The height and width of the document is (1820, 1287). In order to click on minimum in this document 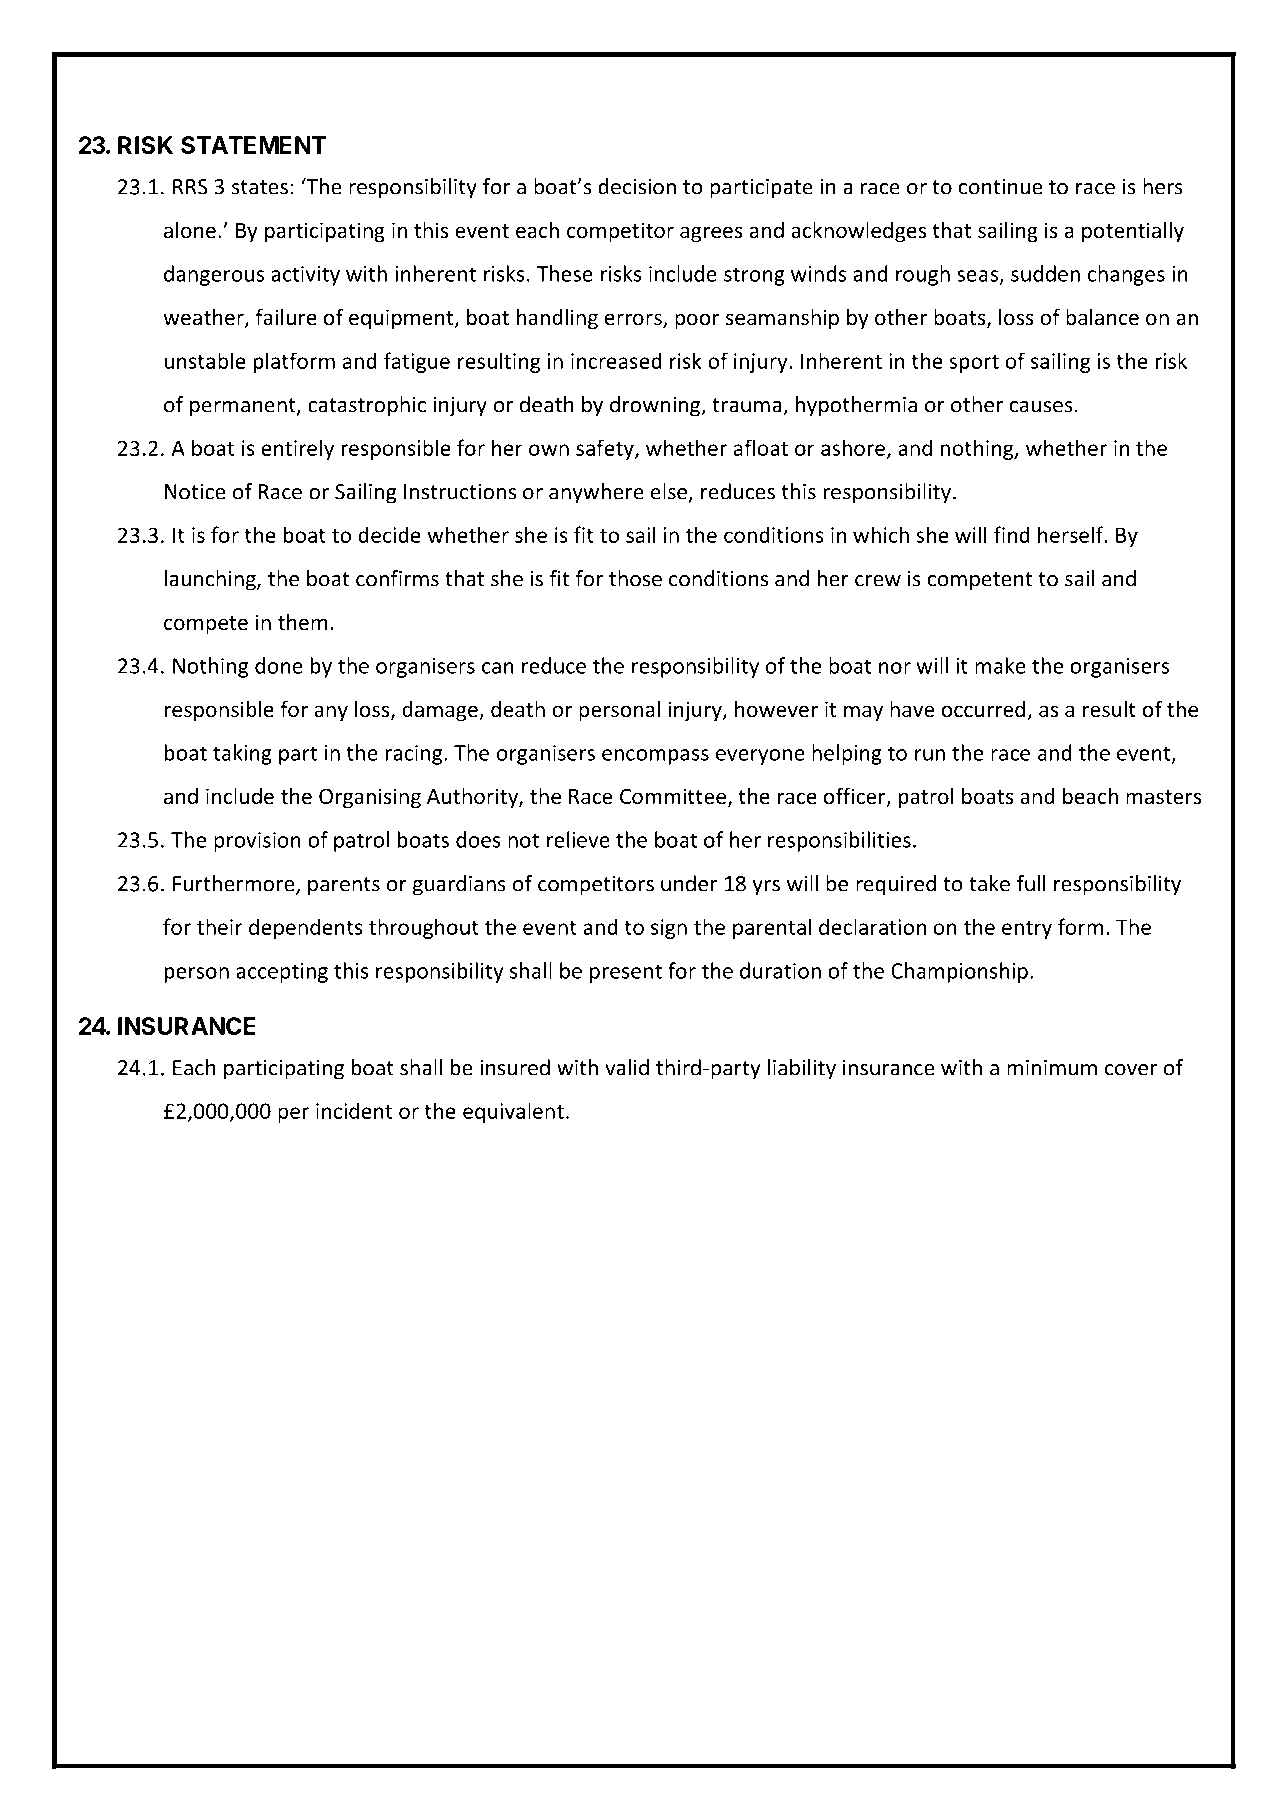, I will do `click(1052, 1068)`.
